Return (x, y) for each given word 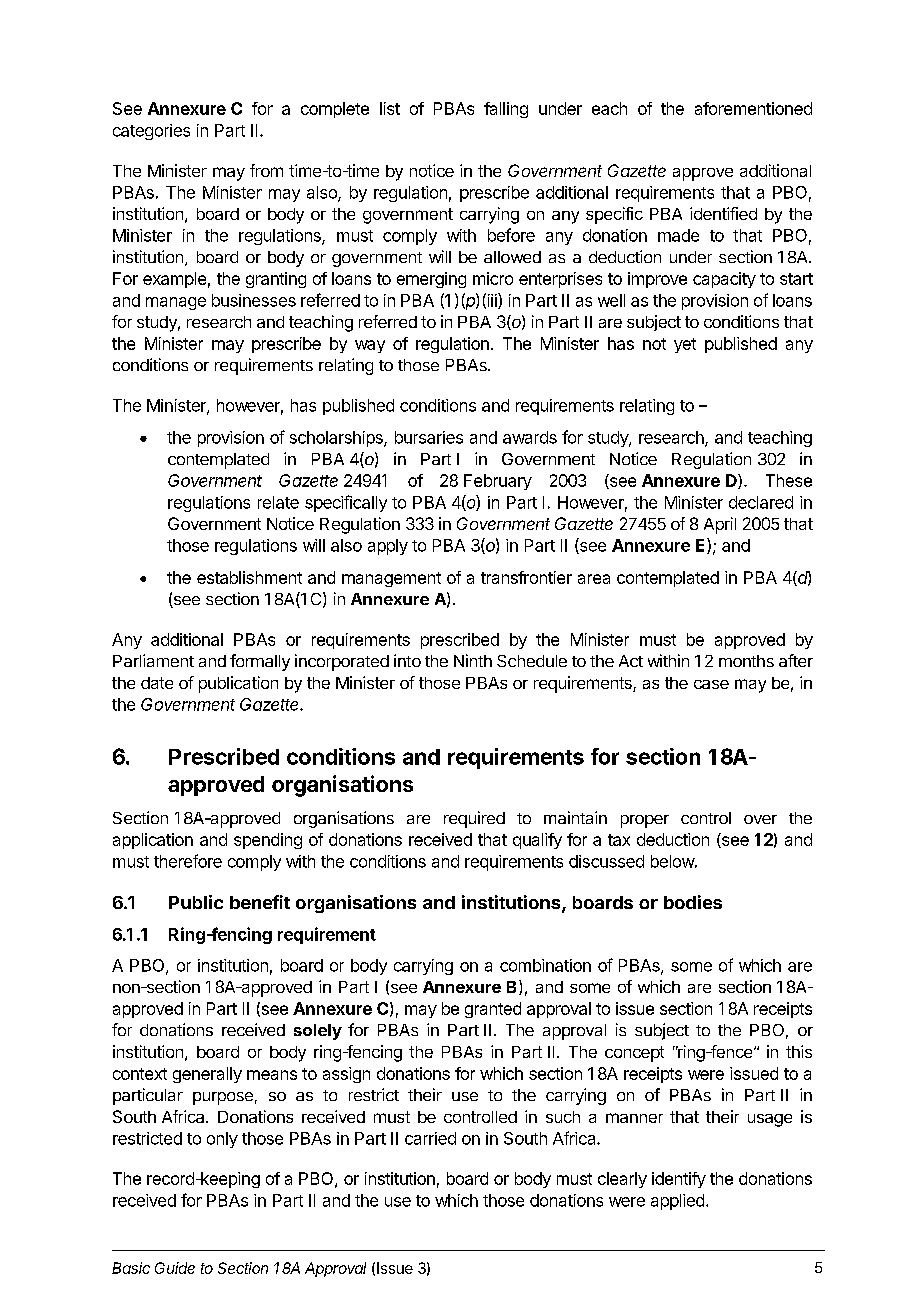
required (474, 819)
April (720, 525)
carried (430, 1138)
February (498, 482)
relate (278, 502)
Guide (175, 1268)
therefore (188, 861)
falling (506, 110)
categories (151, 132)
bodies (693, 902)
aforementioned (753, 108)
